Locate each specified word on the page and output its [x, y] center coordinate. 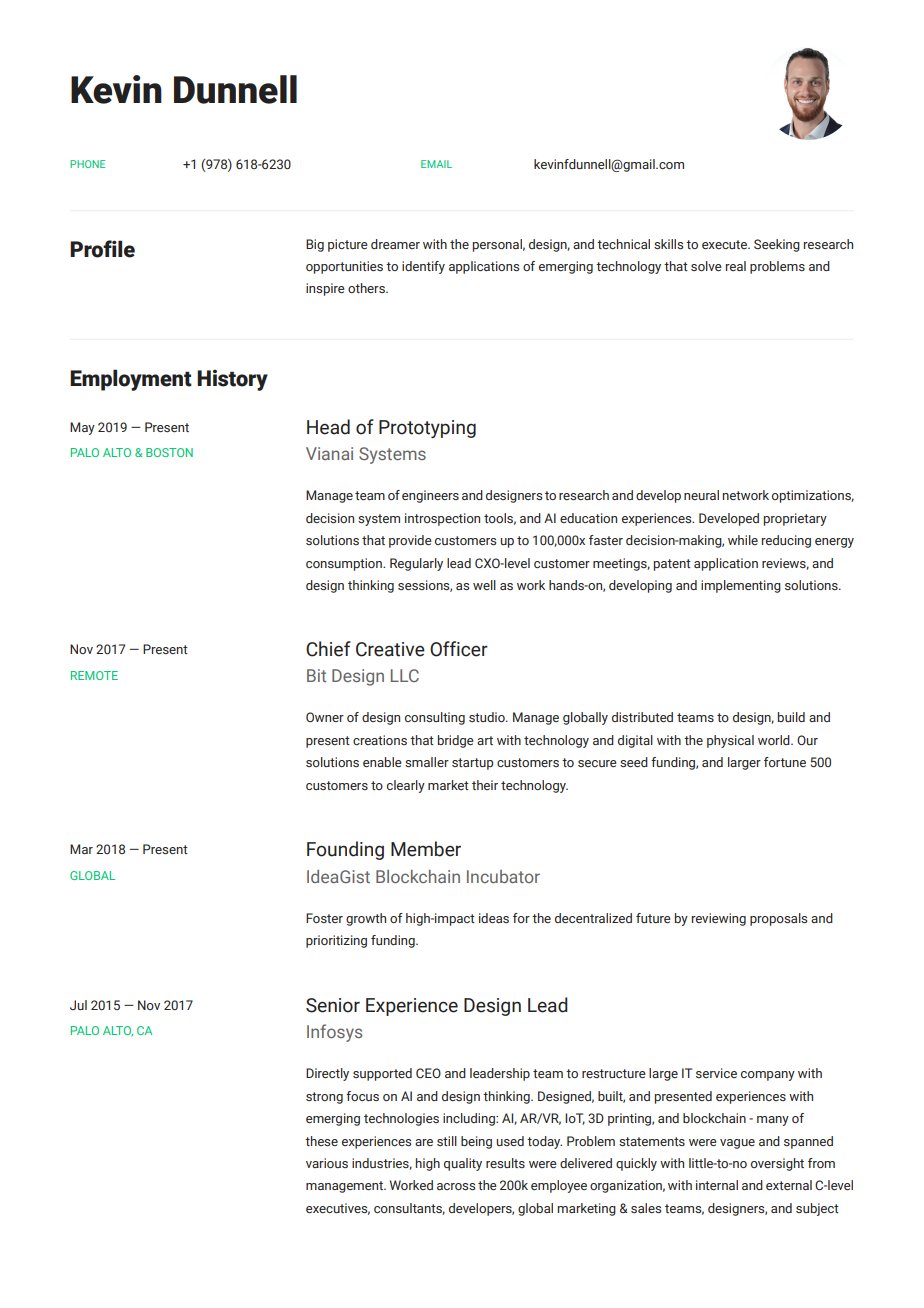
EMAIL [436, 164]
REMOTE [94, 675]
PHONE [87, 164]
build [791, 717]
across [456, 1186]
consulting [435, 718]
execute [725, 244]
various [327, 1163]
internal [717, 1185]
